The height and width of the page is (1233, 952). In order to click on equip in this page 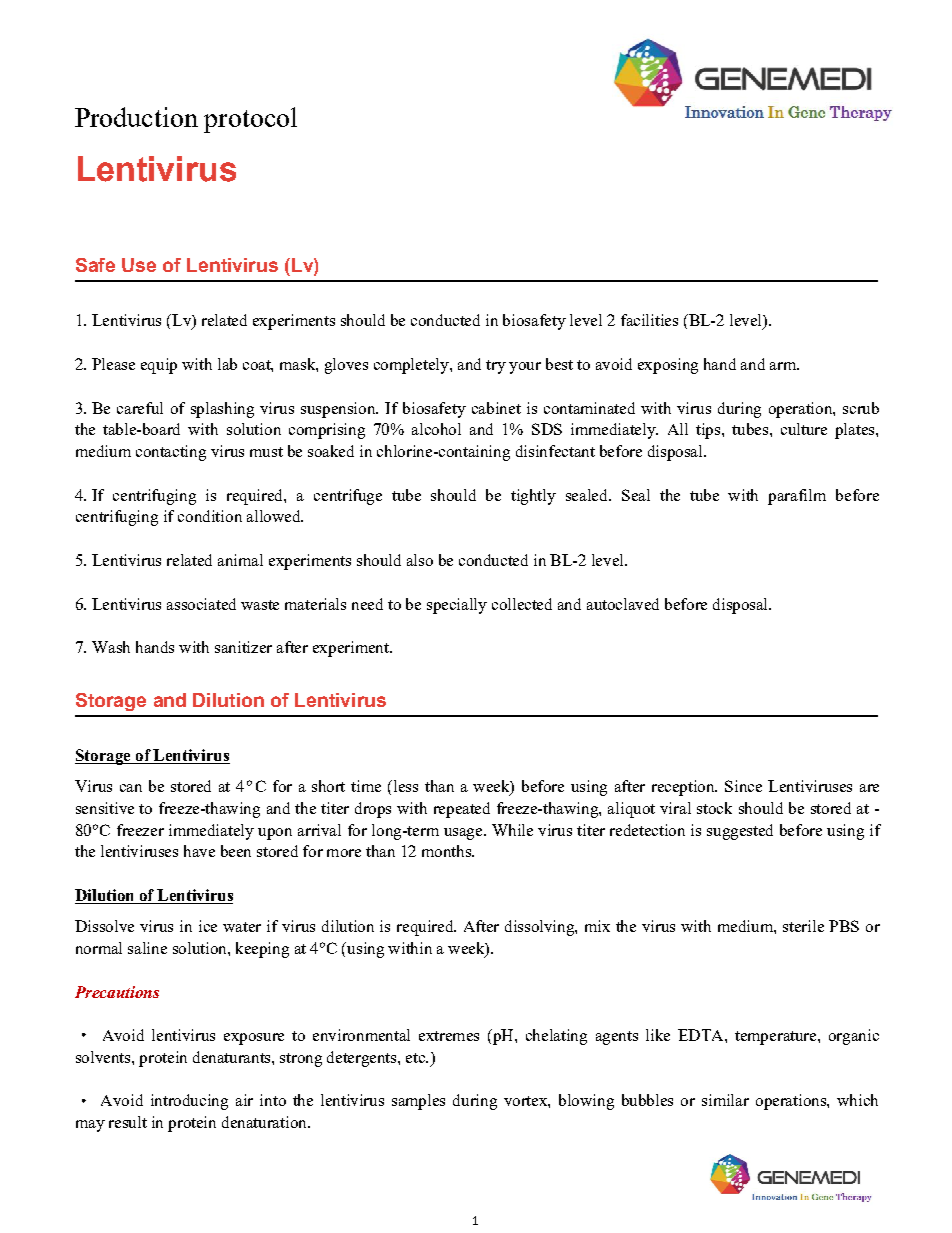, I will do `click(159, 366)`.
